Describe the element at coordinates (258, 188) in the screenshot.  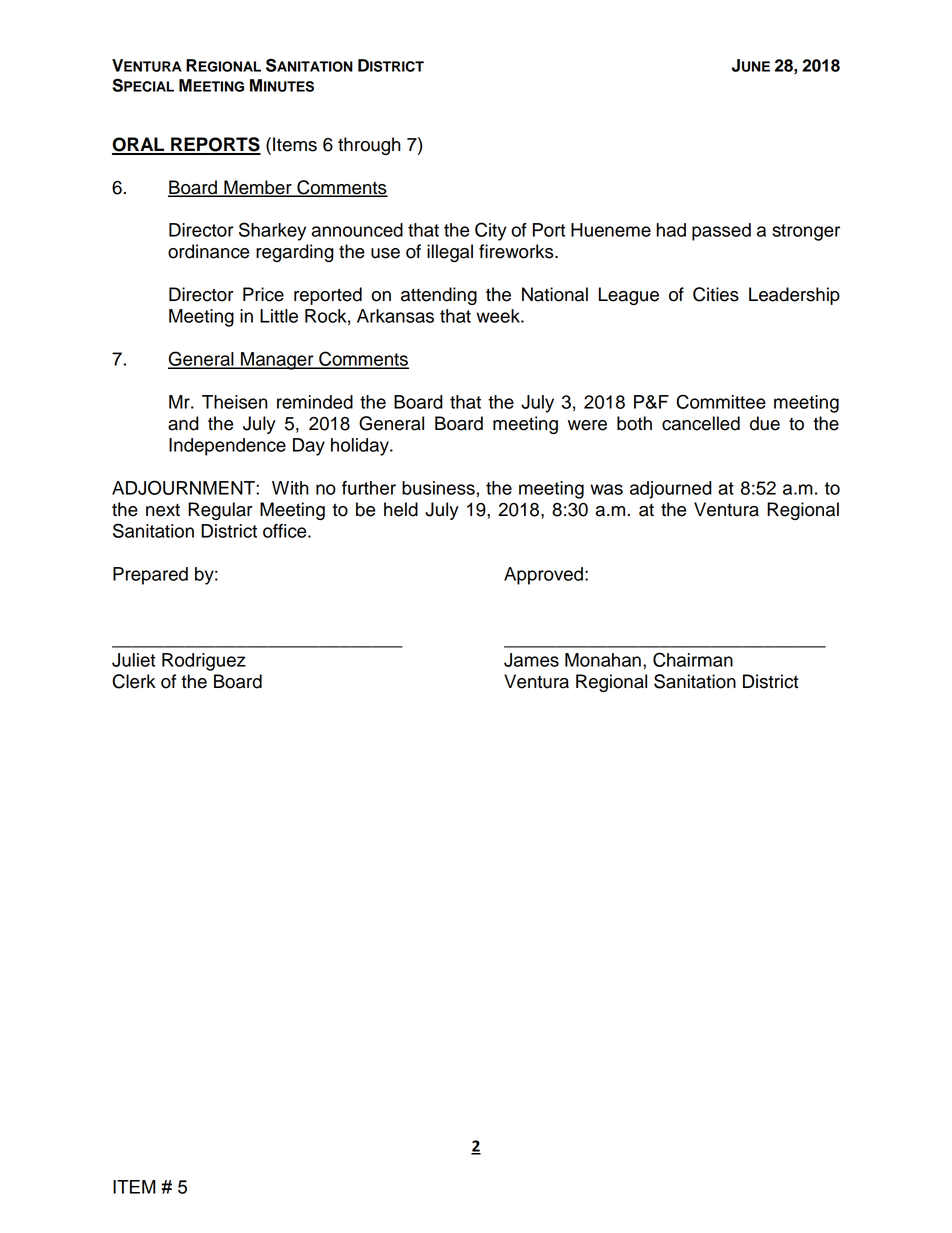
I see `Member` at that location.
